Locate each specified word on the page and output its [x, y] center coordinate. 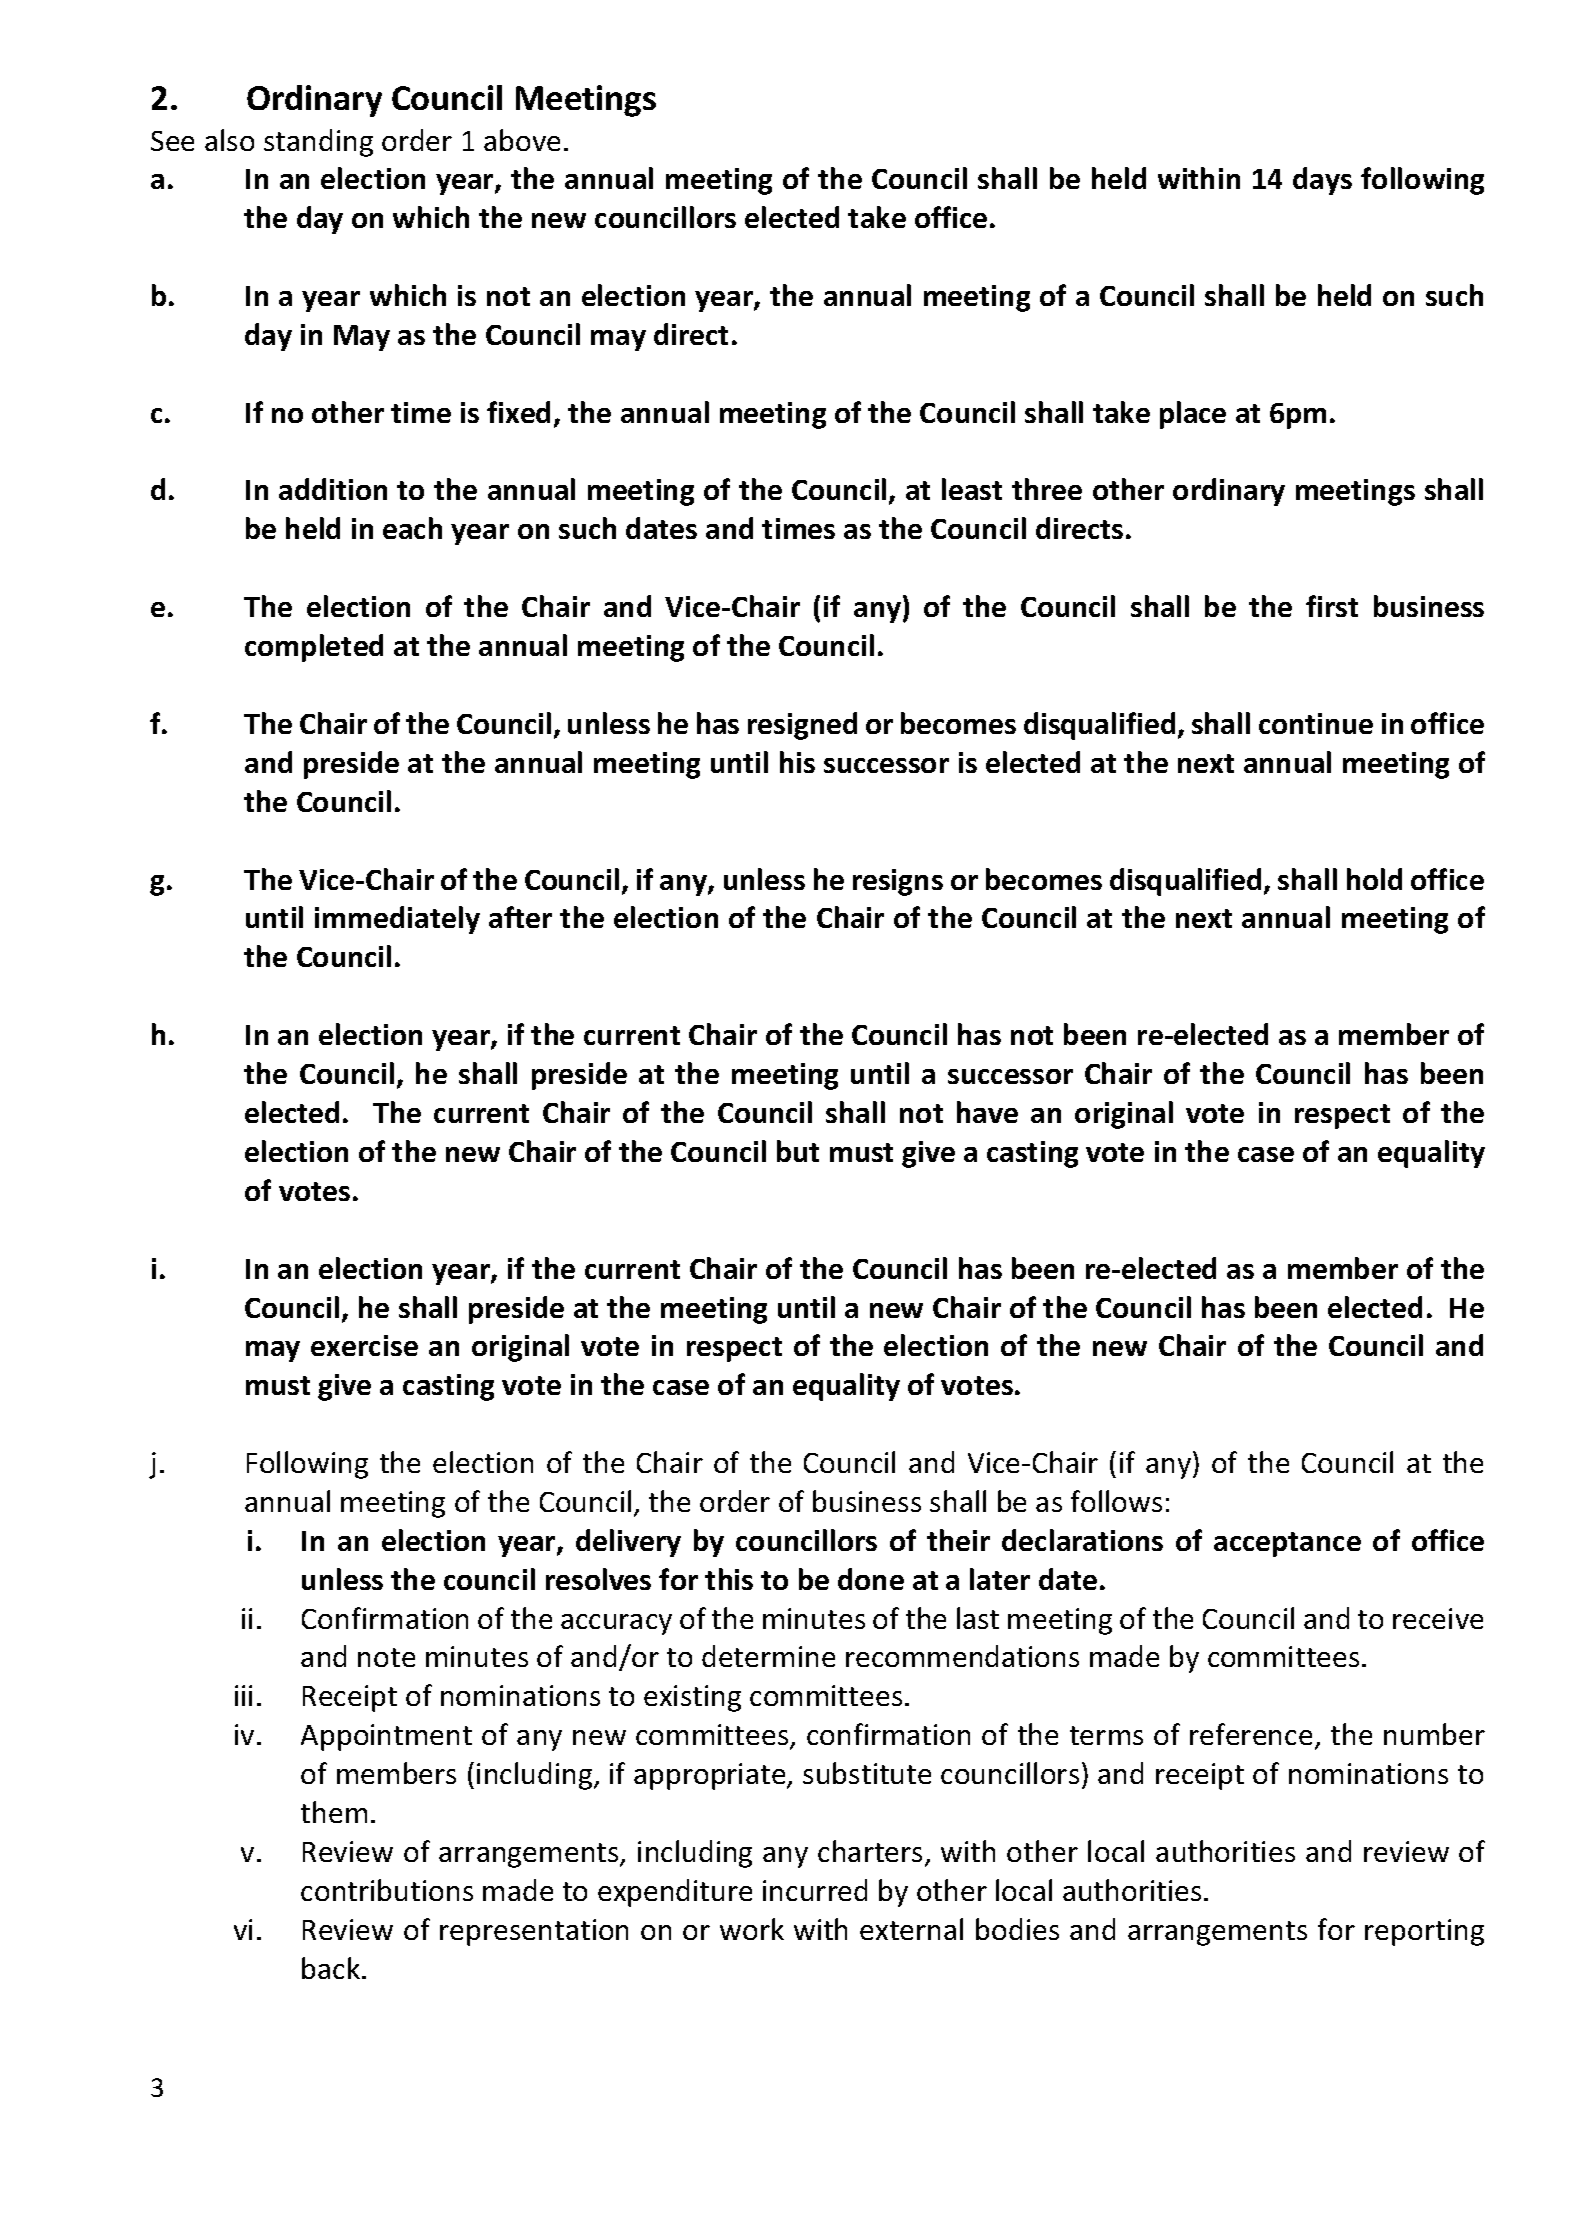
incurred [815, 1890]
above [522, 140]
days [1322, 181]
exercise [364, 1345]
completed [314, 648]
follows [1116, 1501]
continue [1316, 723]
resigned [802, 726]
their [958, 1540]
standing [318, 143]
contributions [387, 1890]
